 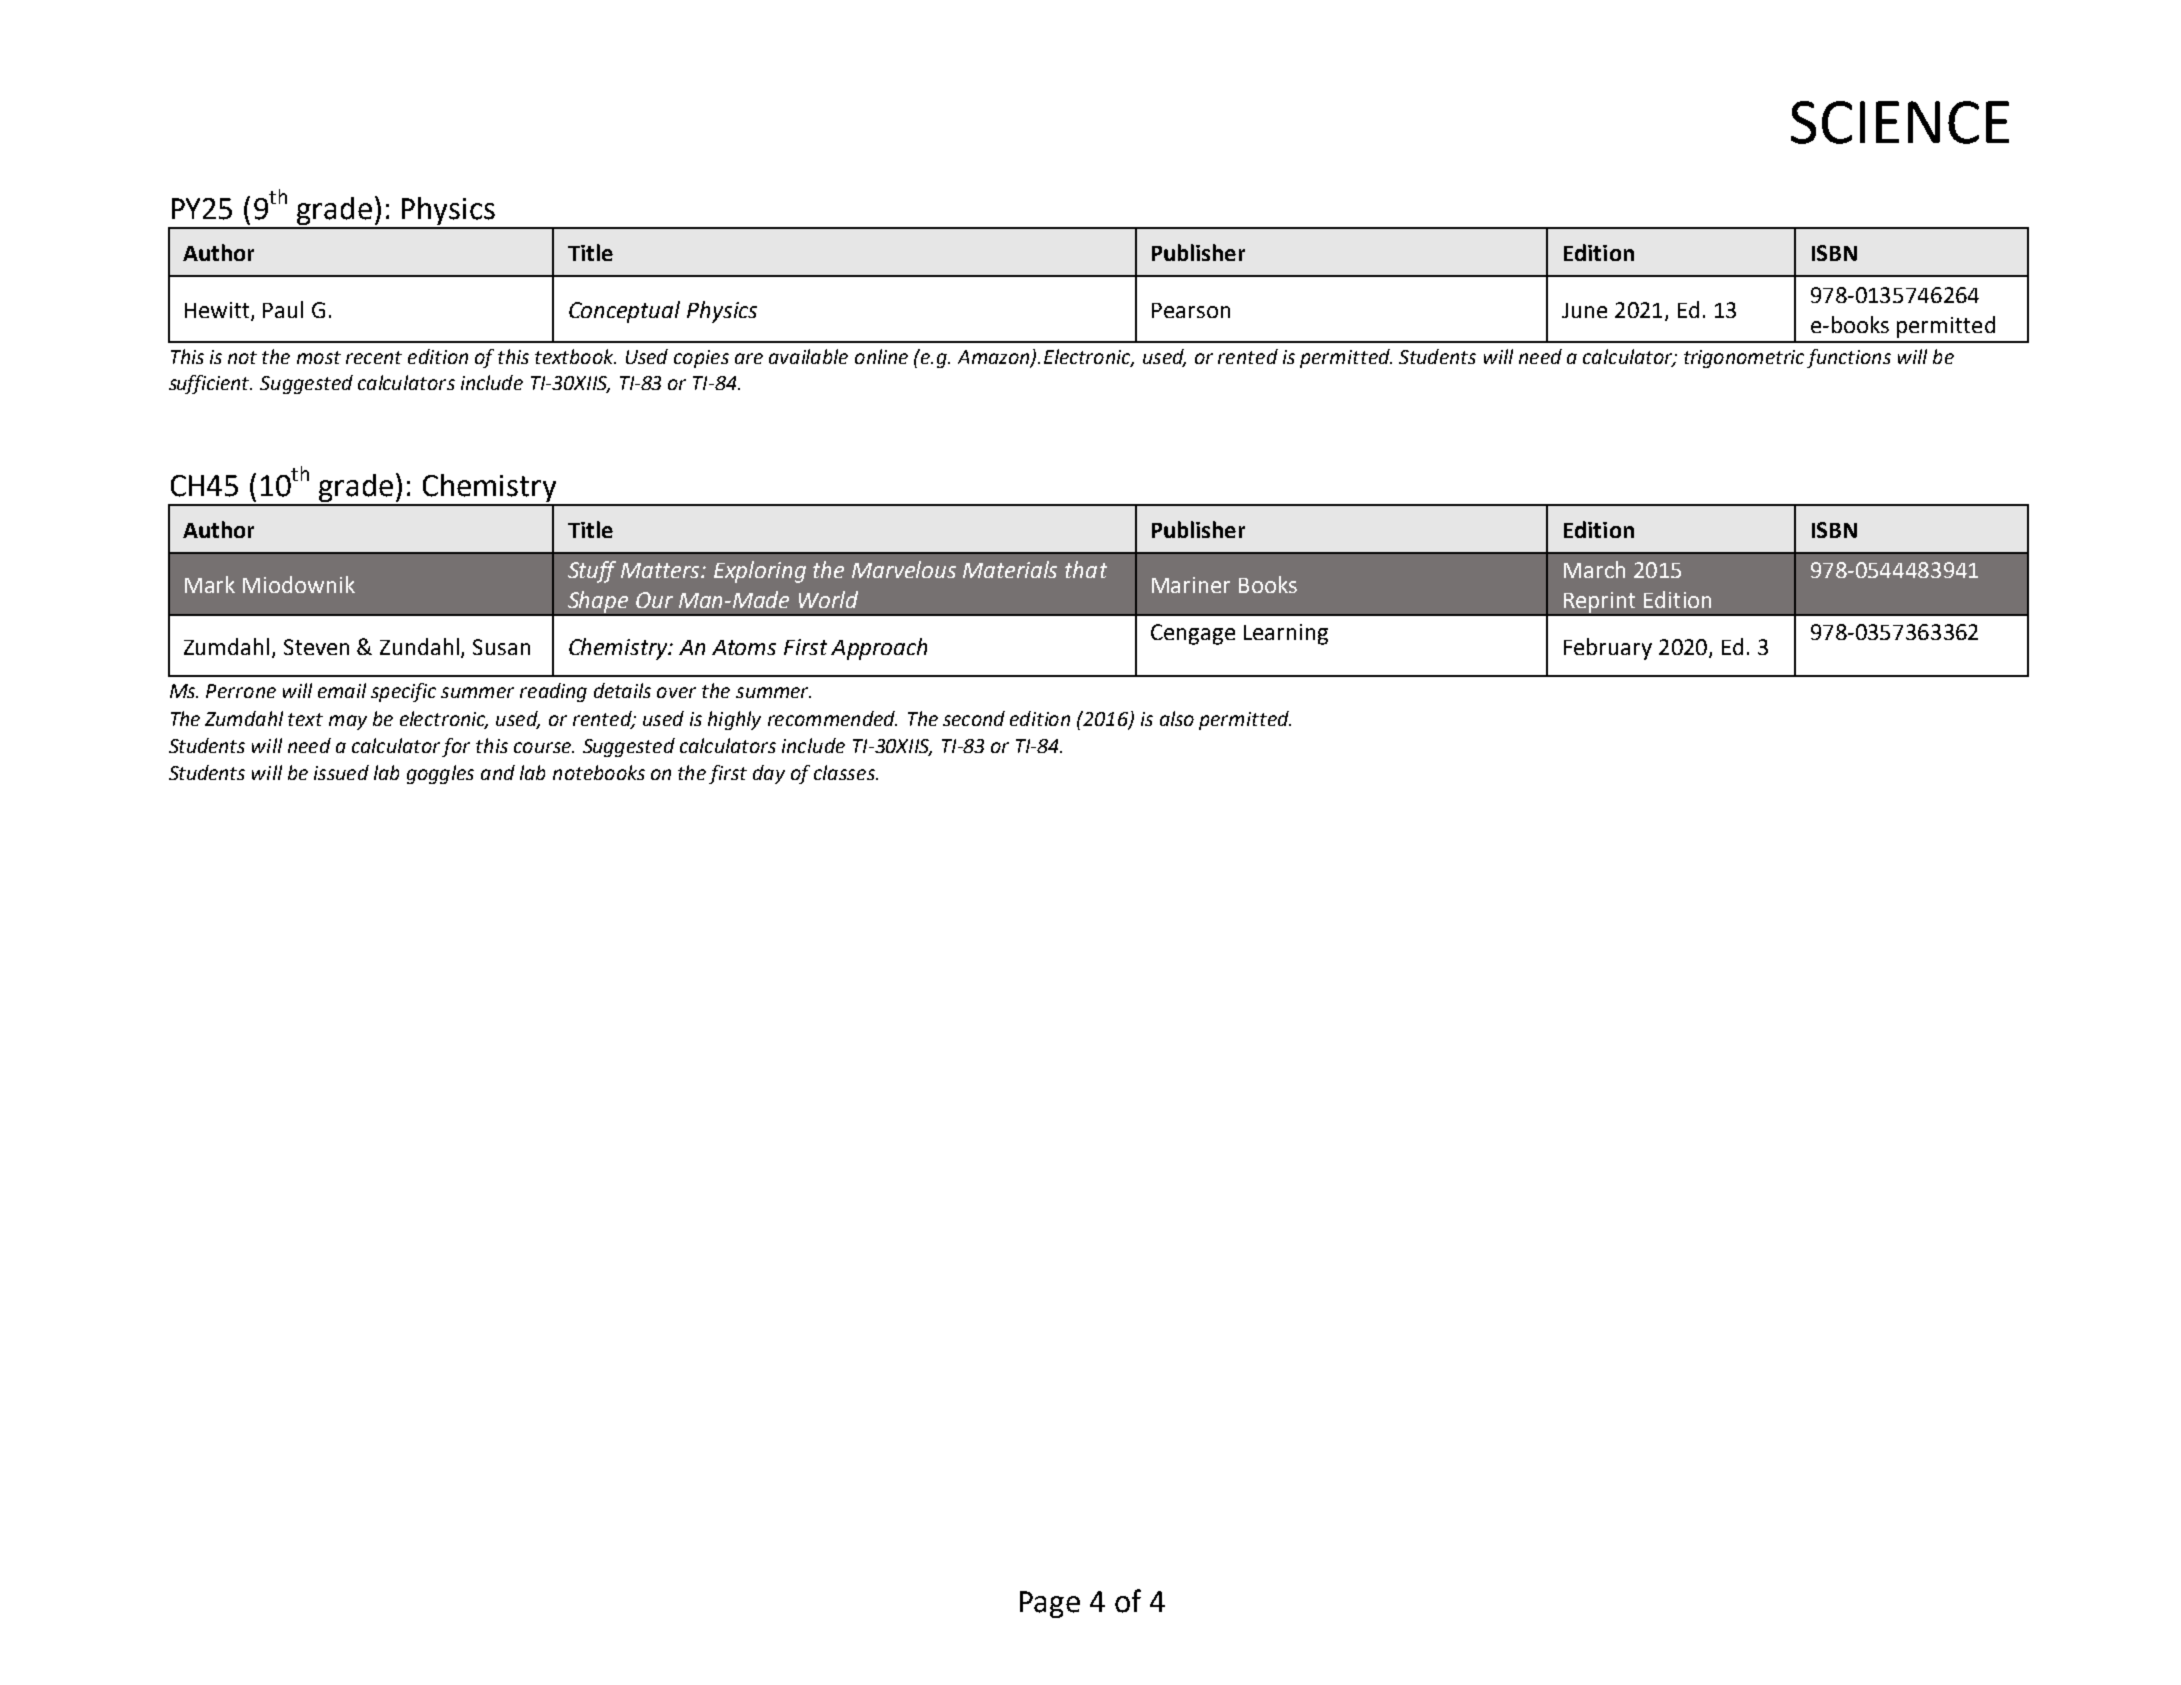 What do you see at coordinates (283, 309) in the page?
I see `Paul` at bounding box center [283, 309].
